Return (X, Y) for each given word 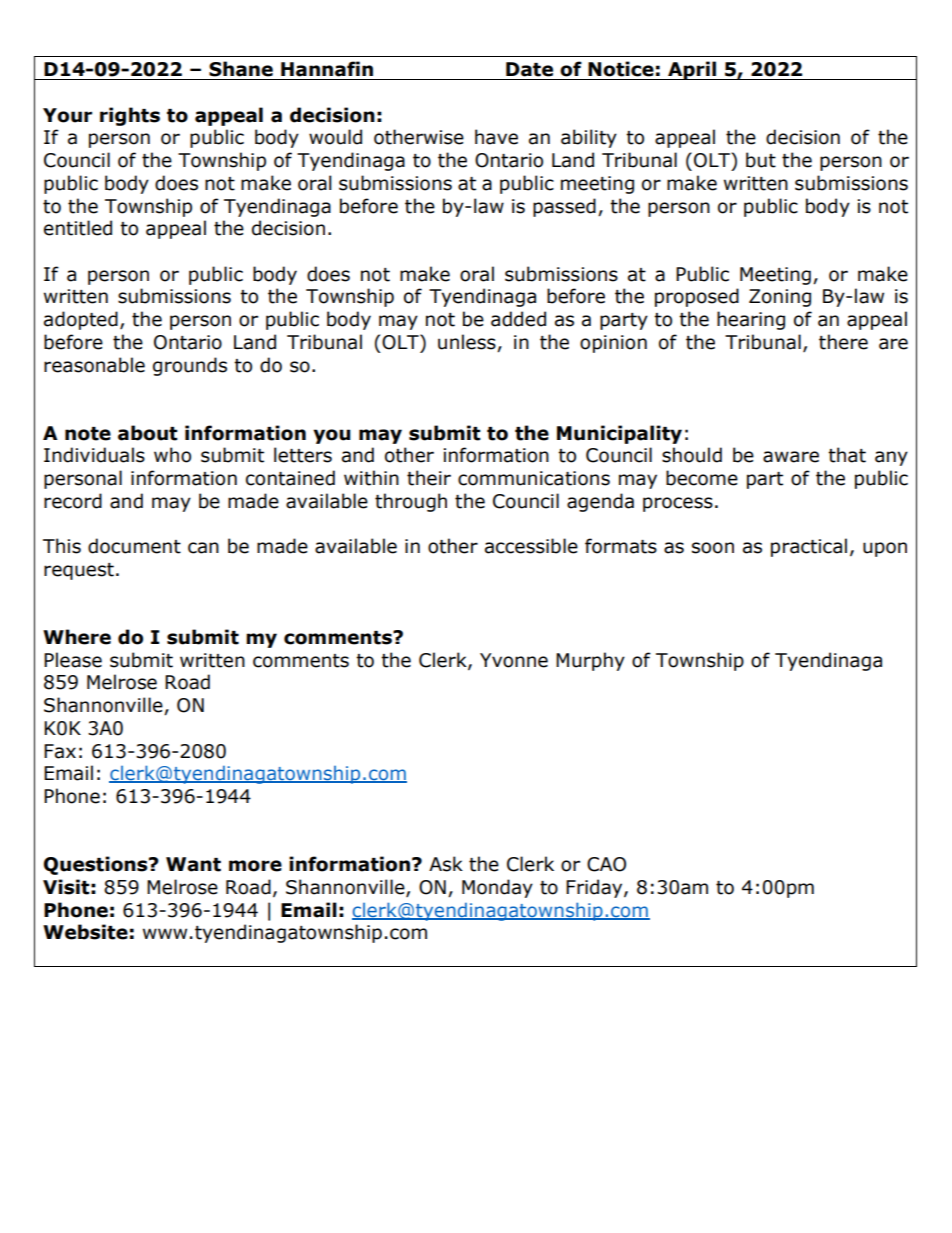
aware (791, 457)
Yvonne (514, 660)
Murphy (590, 661)
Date (529, 69)
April (692, 70)
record (73, 501)
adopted (81, 320)
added (518, 319)
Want (193, 864)
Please (73, 660)
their (429, 478)
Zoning (780, 298)
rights (130, 116)
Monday (497, 888)
